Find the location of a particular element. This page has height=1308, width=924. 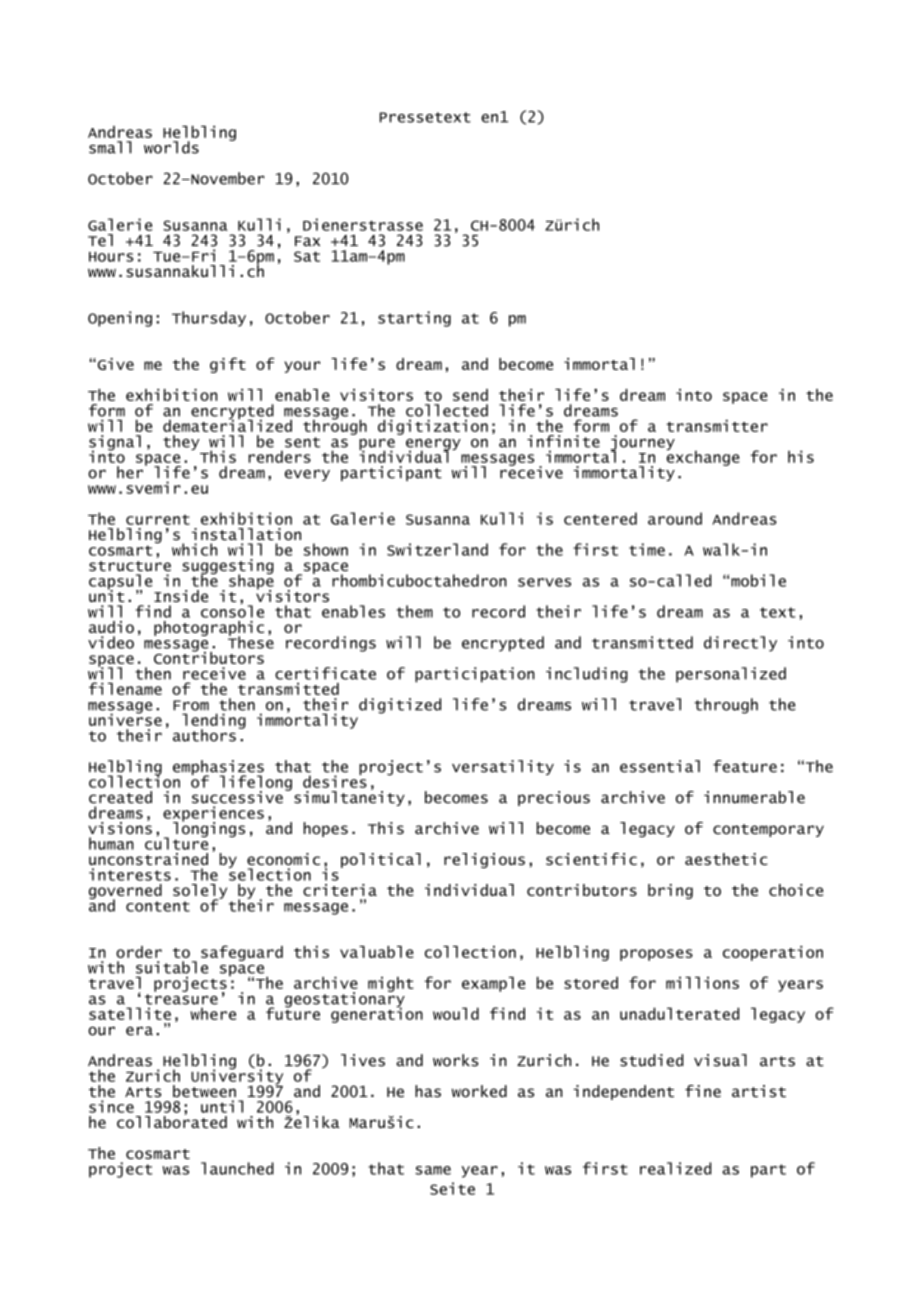

personalized is located at coordinates (731, 675).
